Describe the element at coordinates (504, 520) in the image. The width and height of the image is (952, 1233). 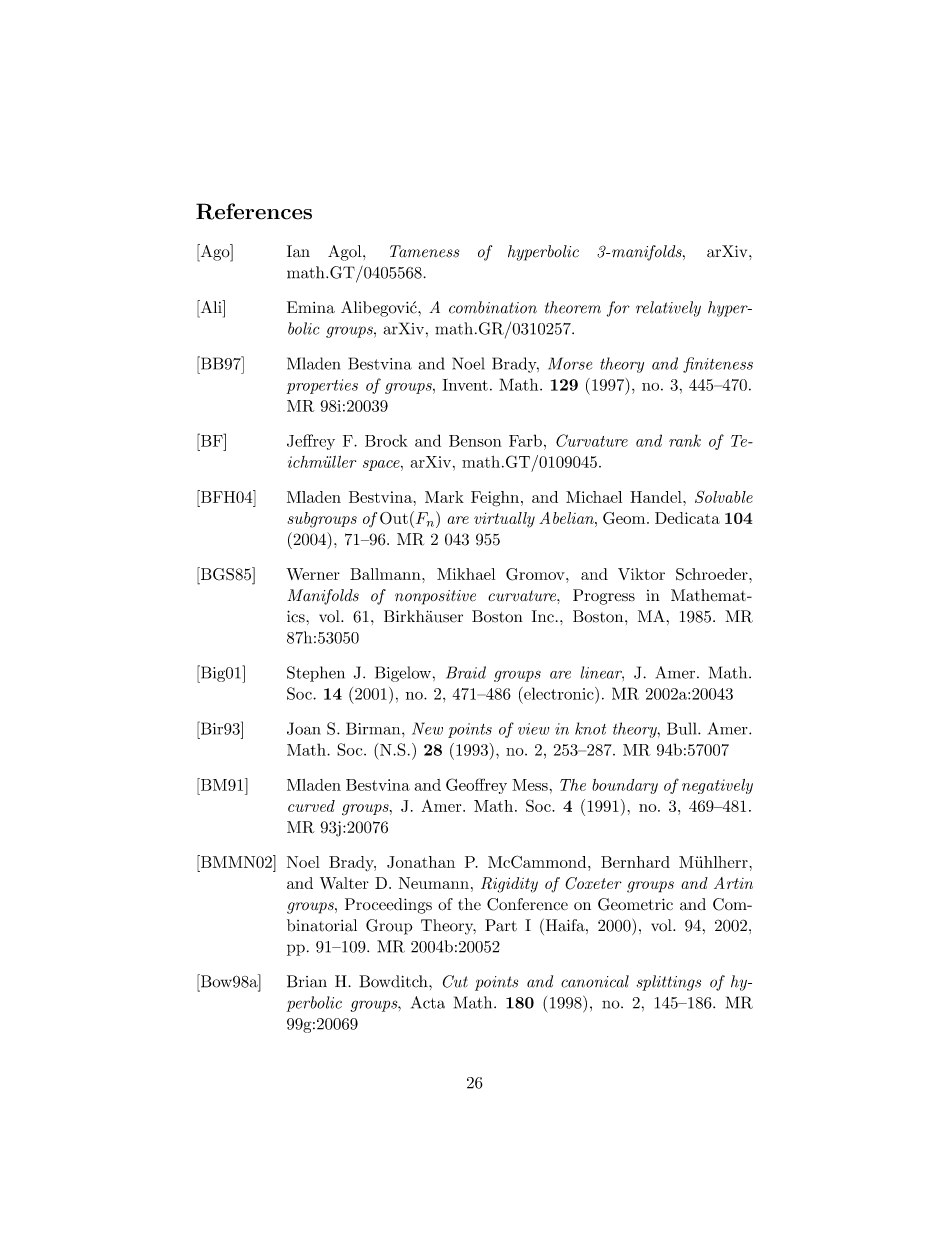
I see `virtually` at that location.
